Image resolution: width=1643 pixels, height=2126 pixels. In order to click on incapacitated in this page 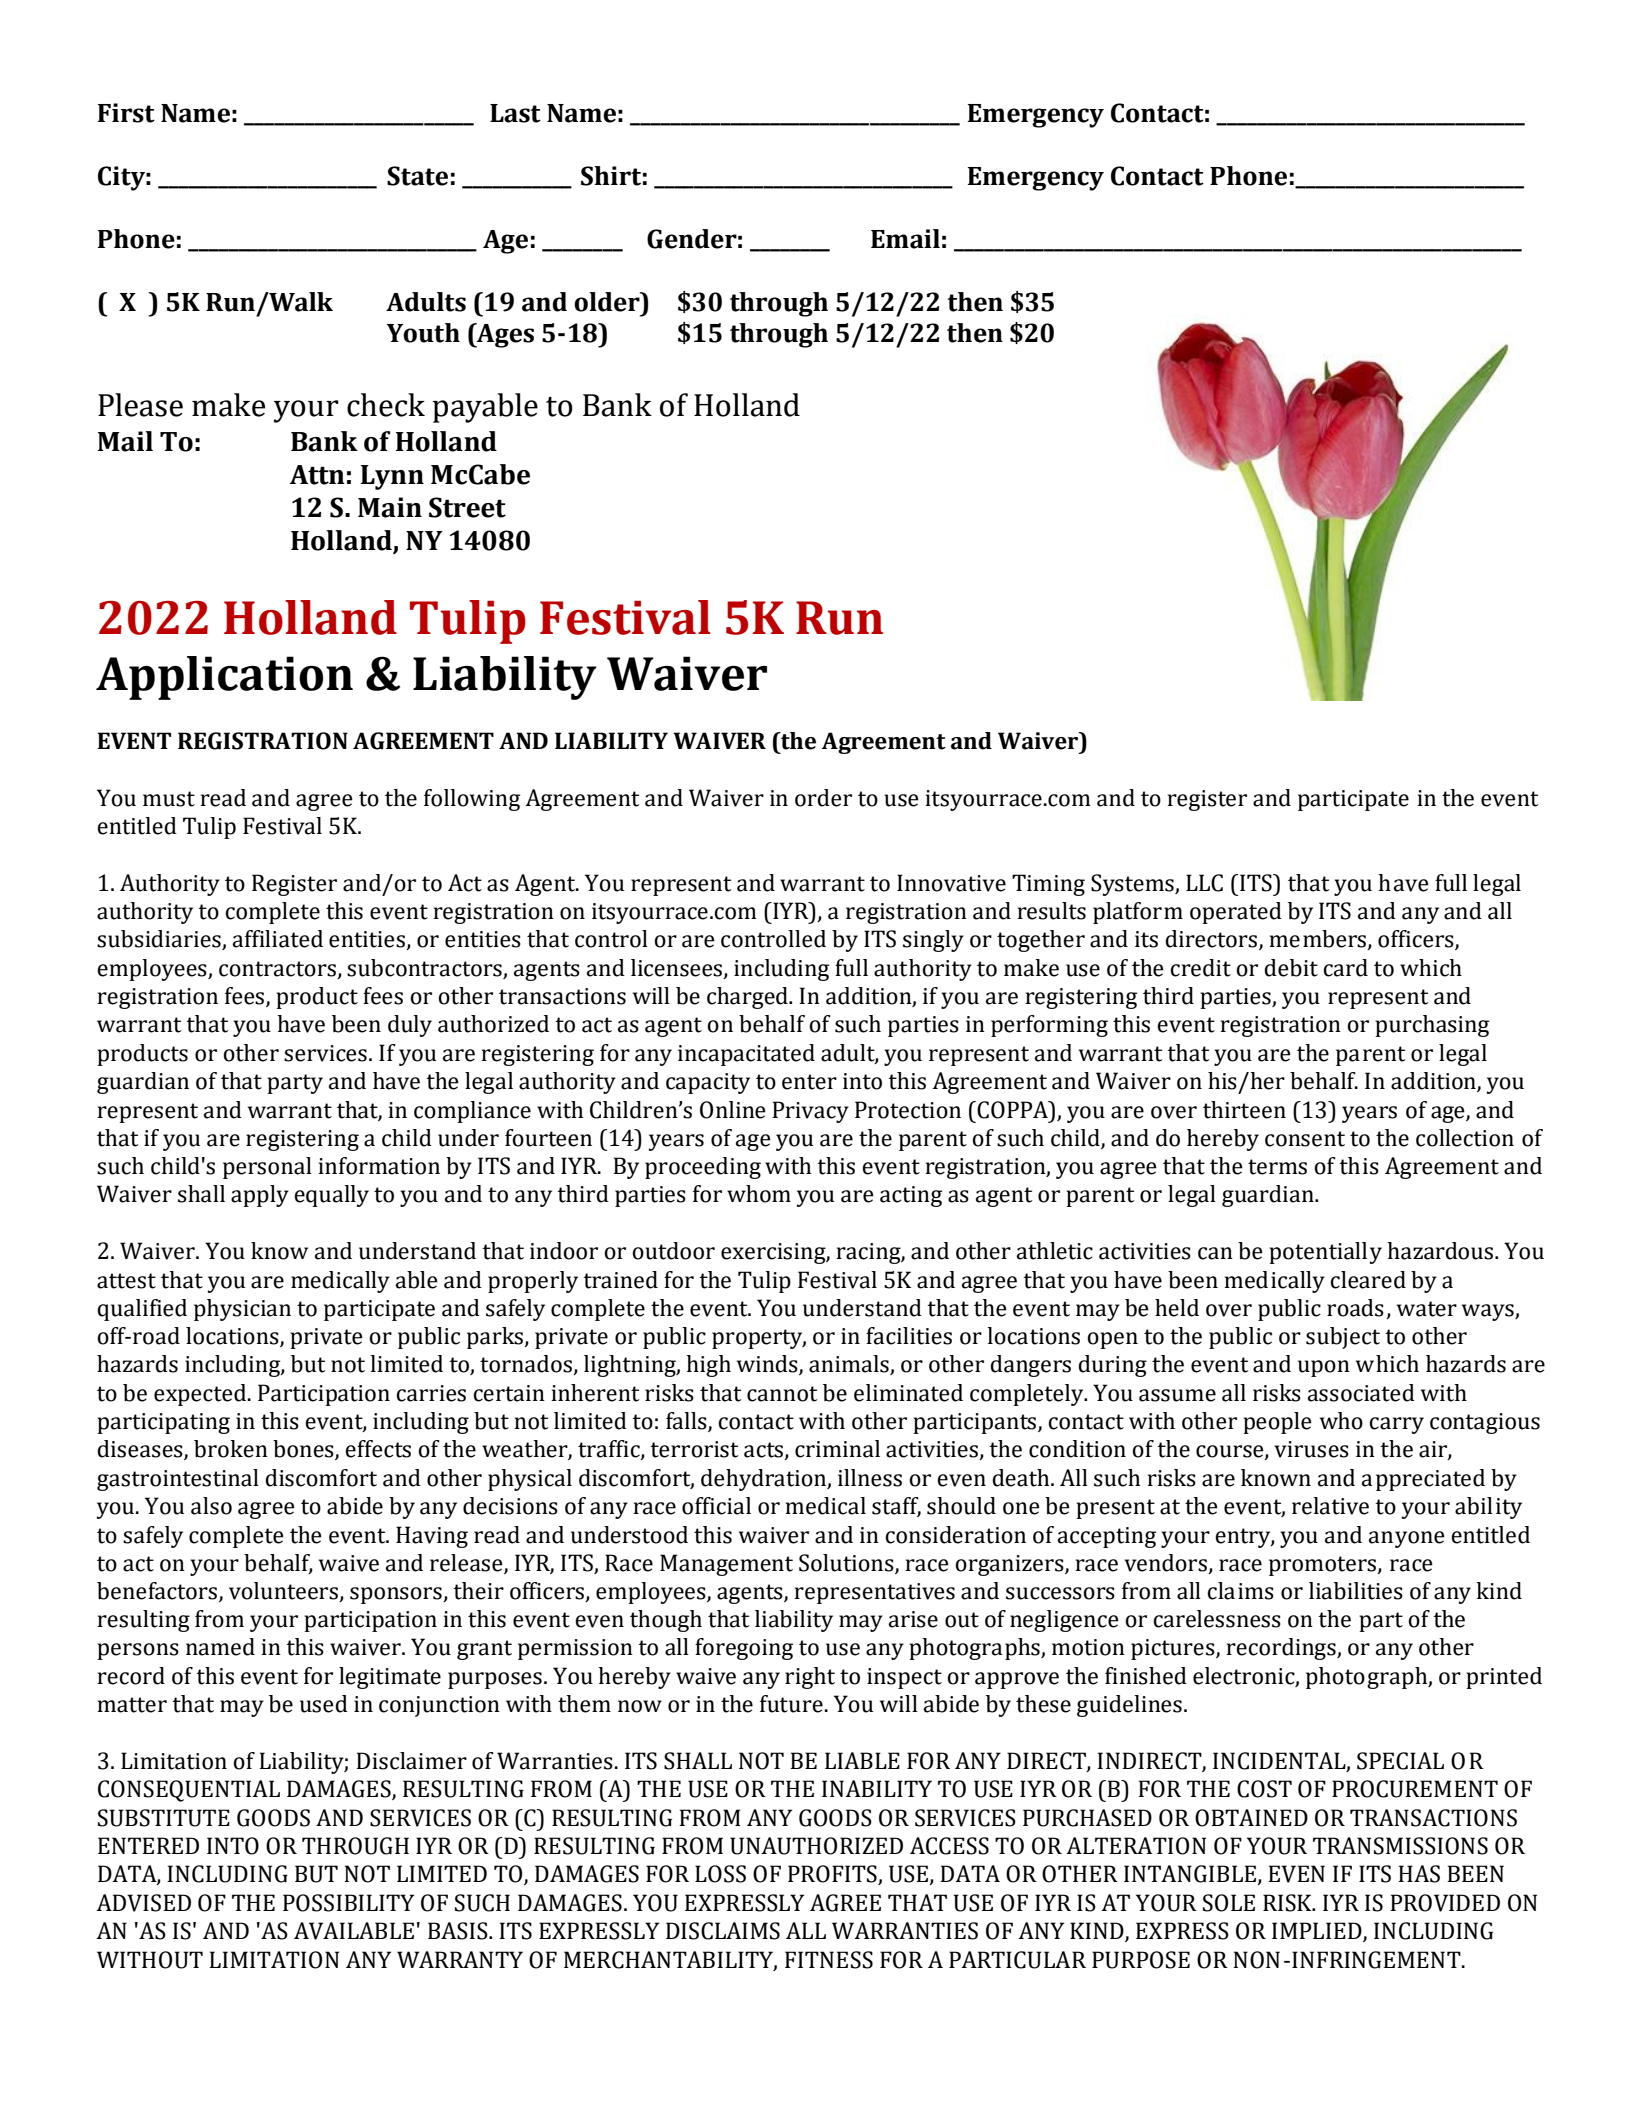, I will do `click(746, 1055)`.
